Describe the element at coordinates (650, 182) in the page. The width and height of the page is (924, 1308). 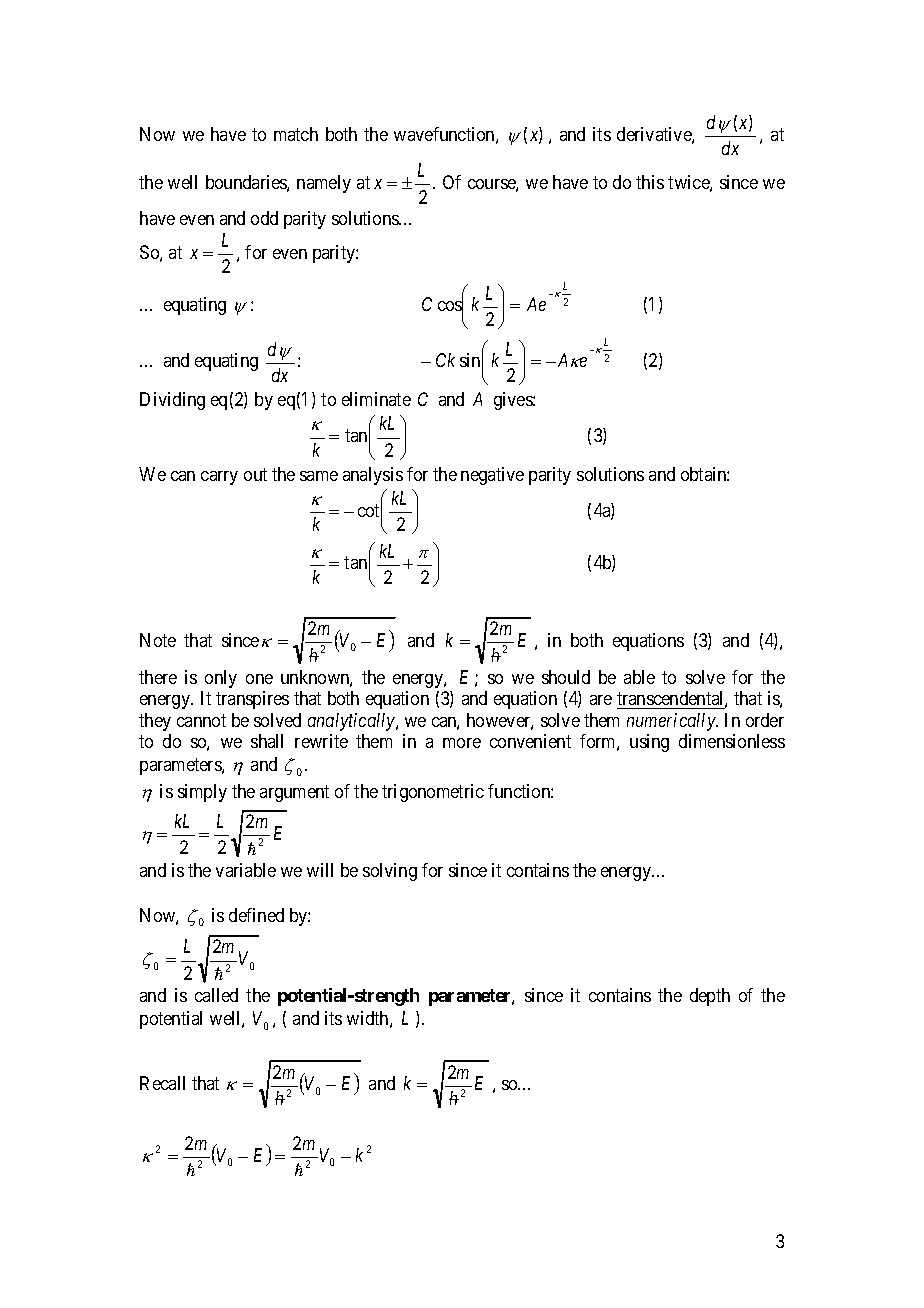
I see `this` at that location.
